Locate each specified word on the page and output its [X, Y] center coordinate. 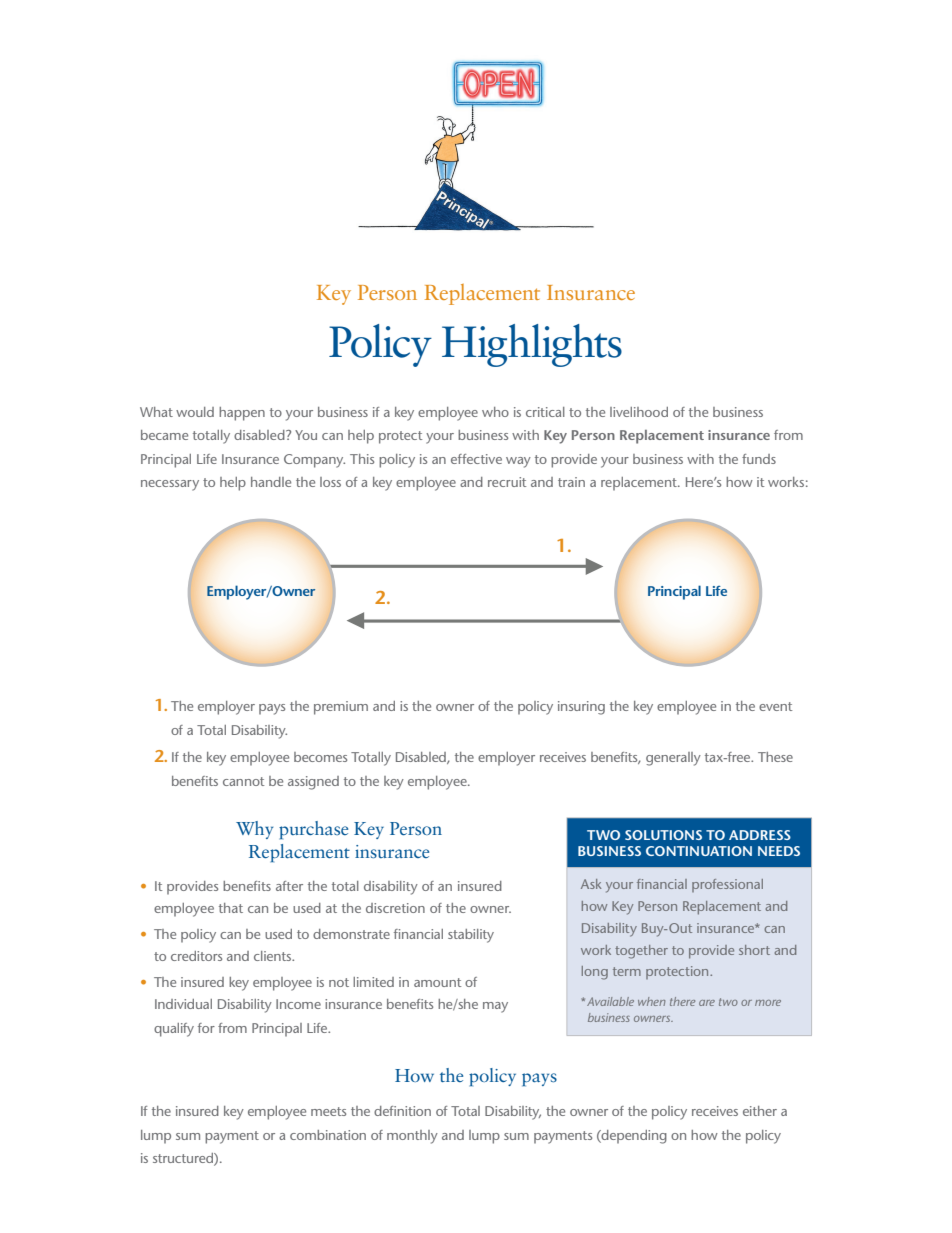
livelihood [639, 412]
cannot [243, 781]
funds [759, 459]
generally [673, 759]
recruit [507, 482]
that [231, 908]
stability [471, 936]
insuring [581, 708]
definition [402, 1111]
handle [271, 482]
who [495, 412]
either [760, 1111]
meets [328, 1111]
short [754, 950]
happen [242, 414]
